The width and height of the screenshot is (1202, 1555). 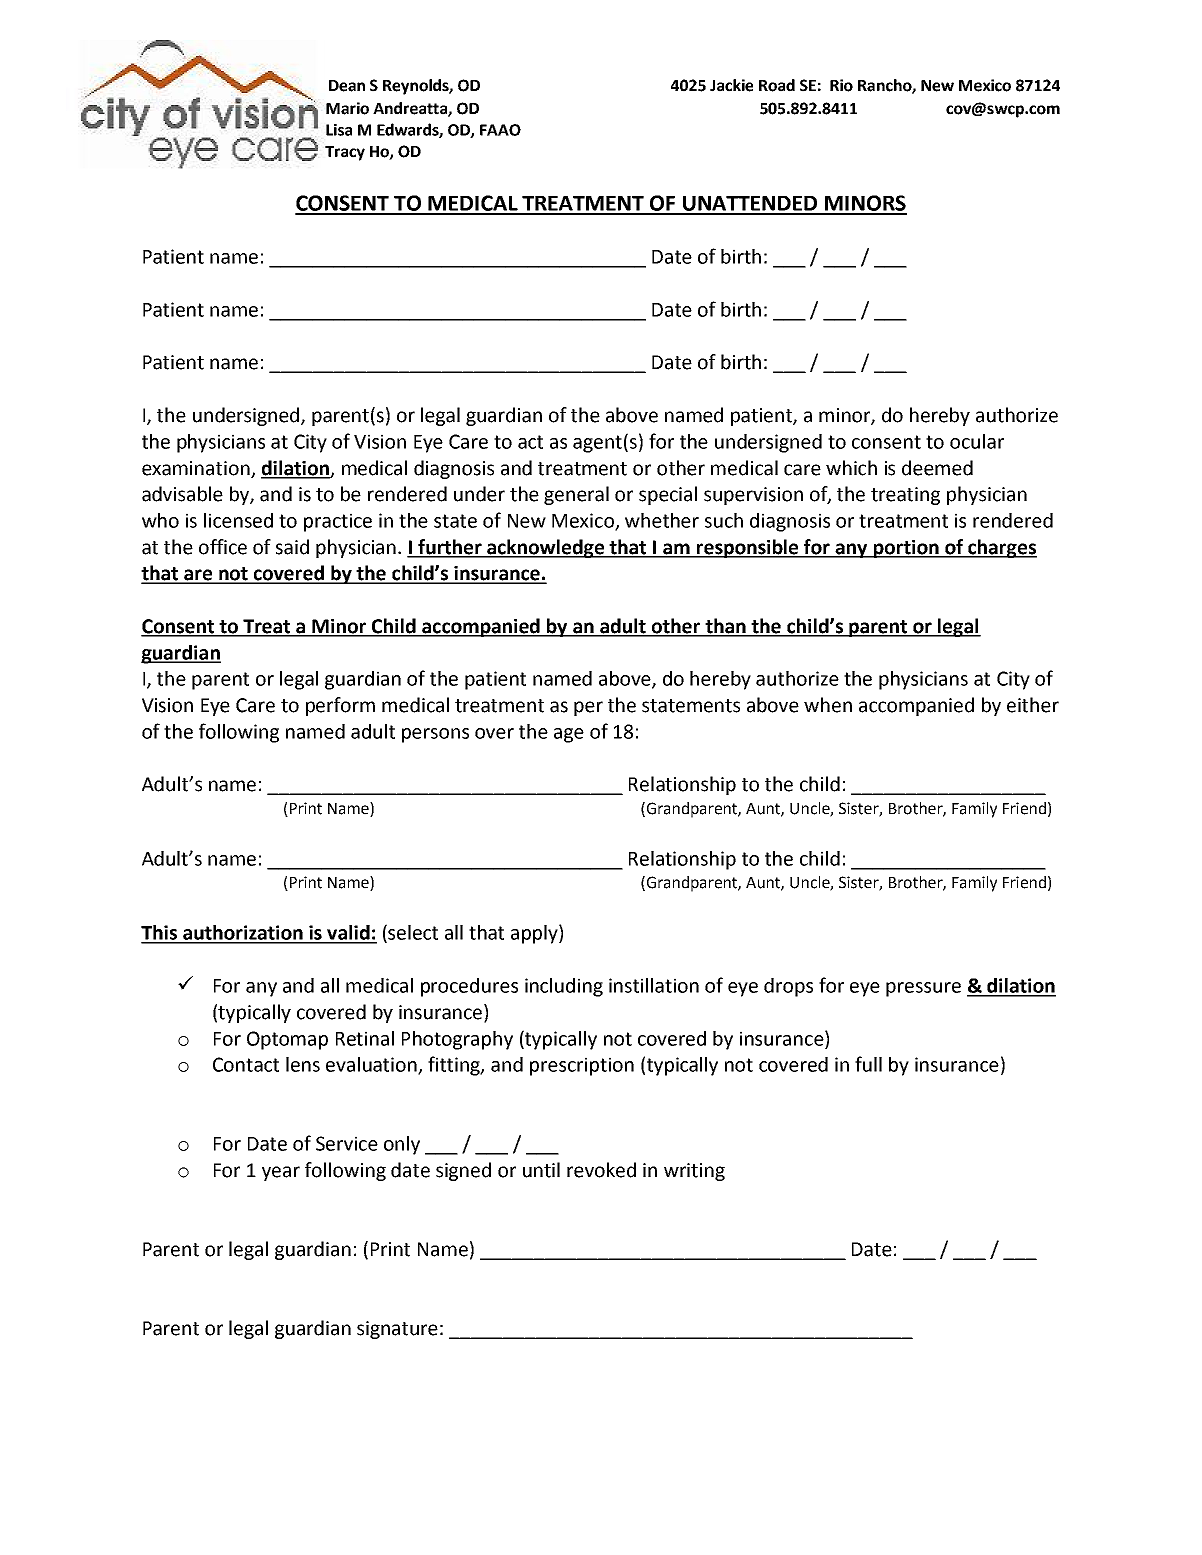 I want to click on Lisa, so click(x=339, y=130).
